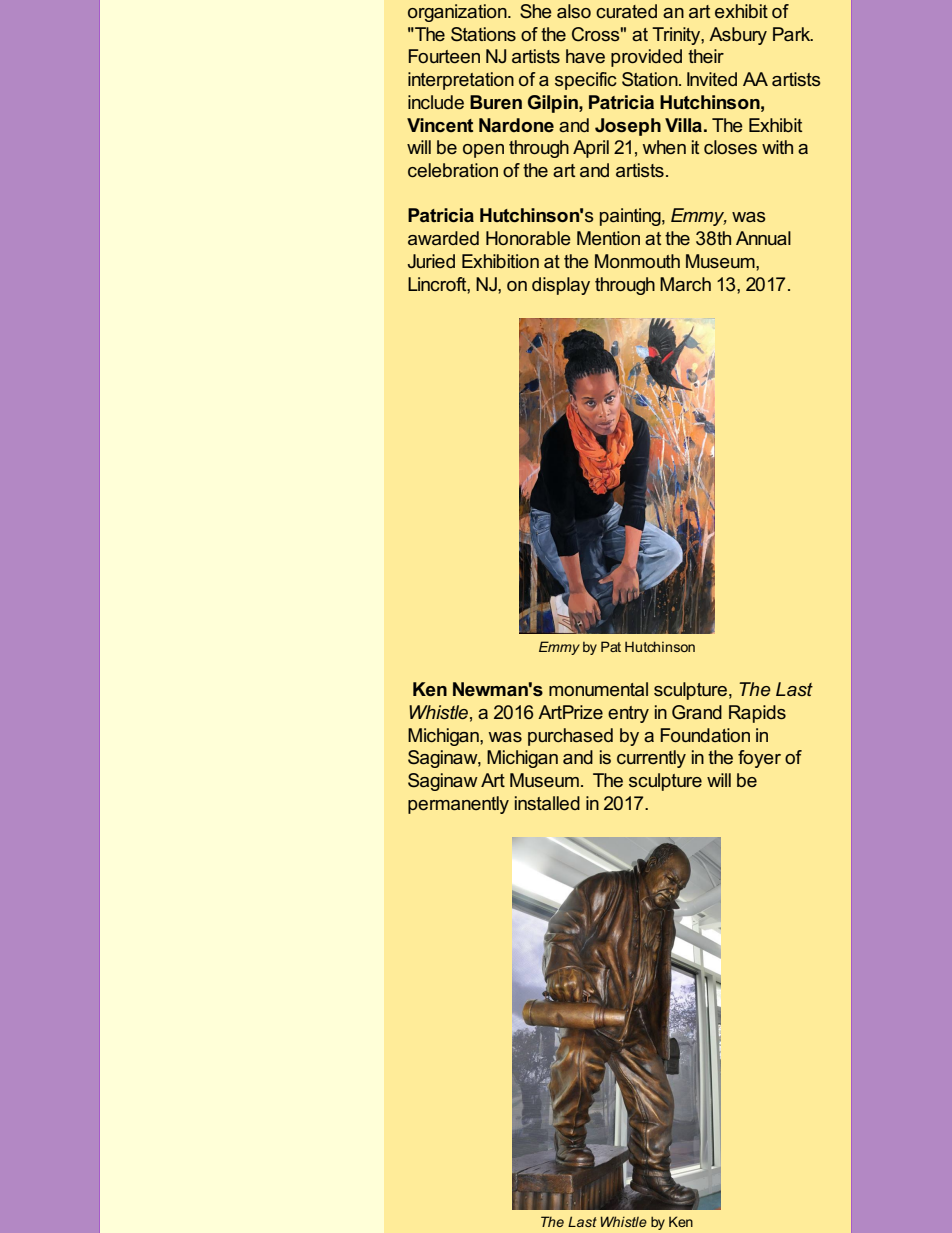 The height and width of the image is (1233, 952). I want to click on monumental, so click(598, 689).
